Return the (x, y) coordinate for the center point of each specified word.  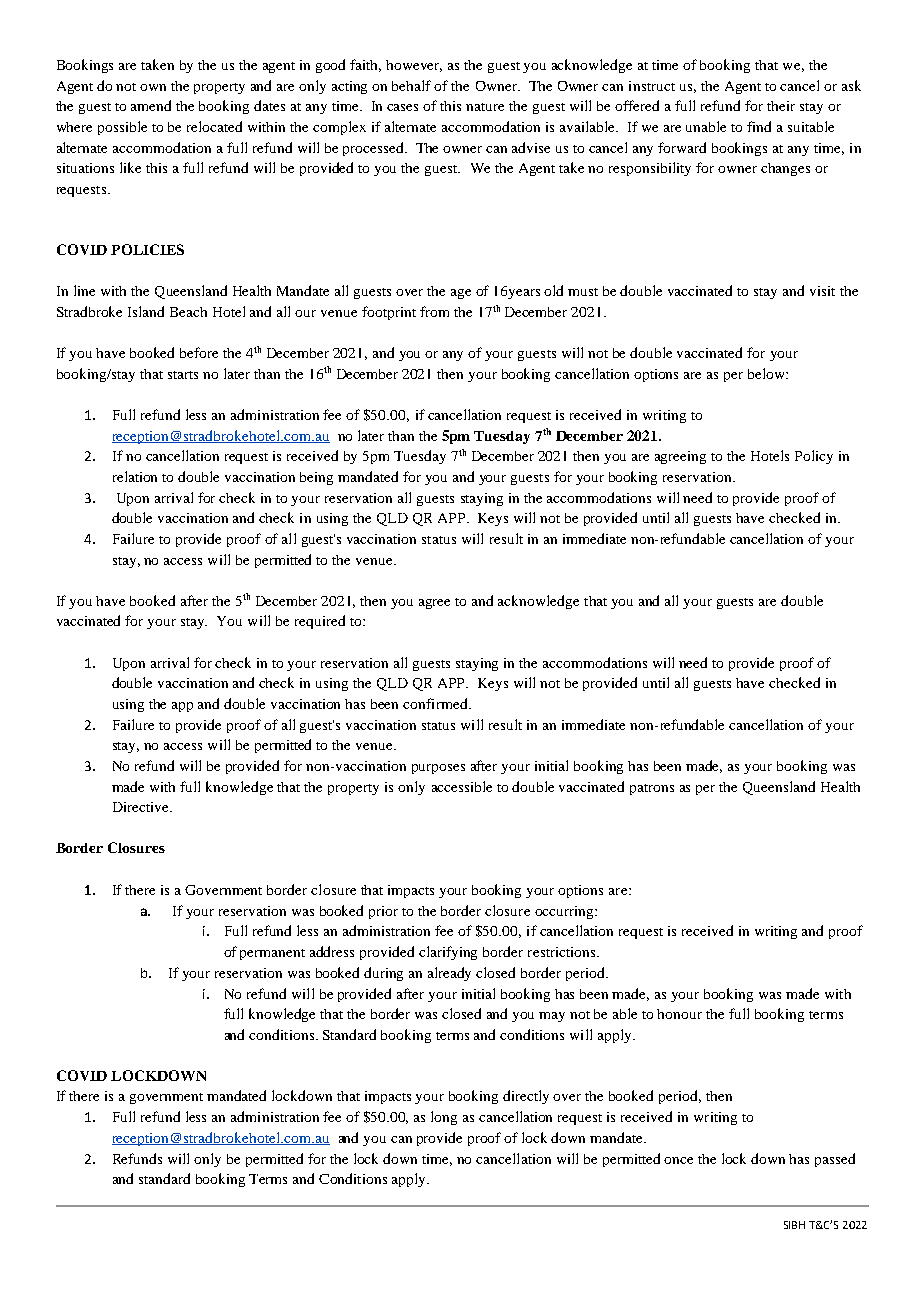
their (781, 106)
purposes (438, 769)
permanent (272, 954)
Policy (814, 457)
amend (151, 105)
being (316, 478)
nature (485, 107)
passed (835, 1160)
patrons (652, 789)
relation (135, 476)
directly (526, 1097)
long (444, 1118)
